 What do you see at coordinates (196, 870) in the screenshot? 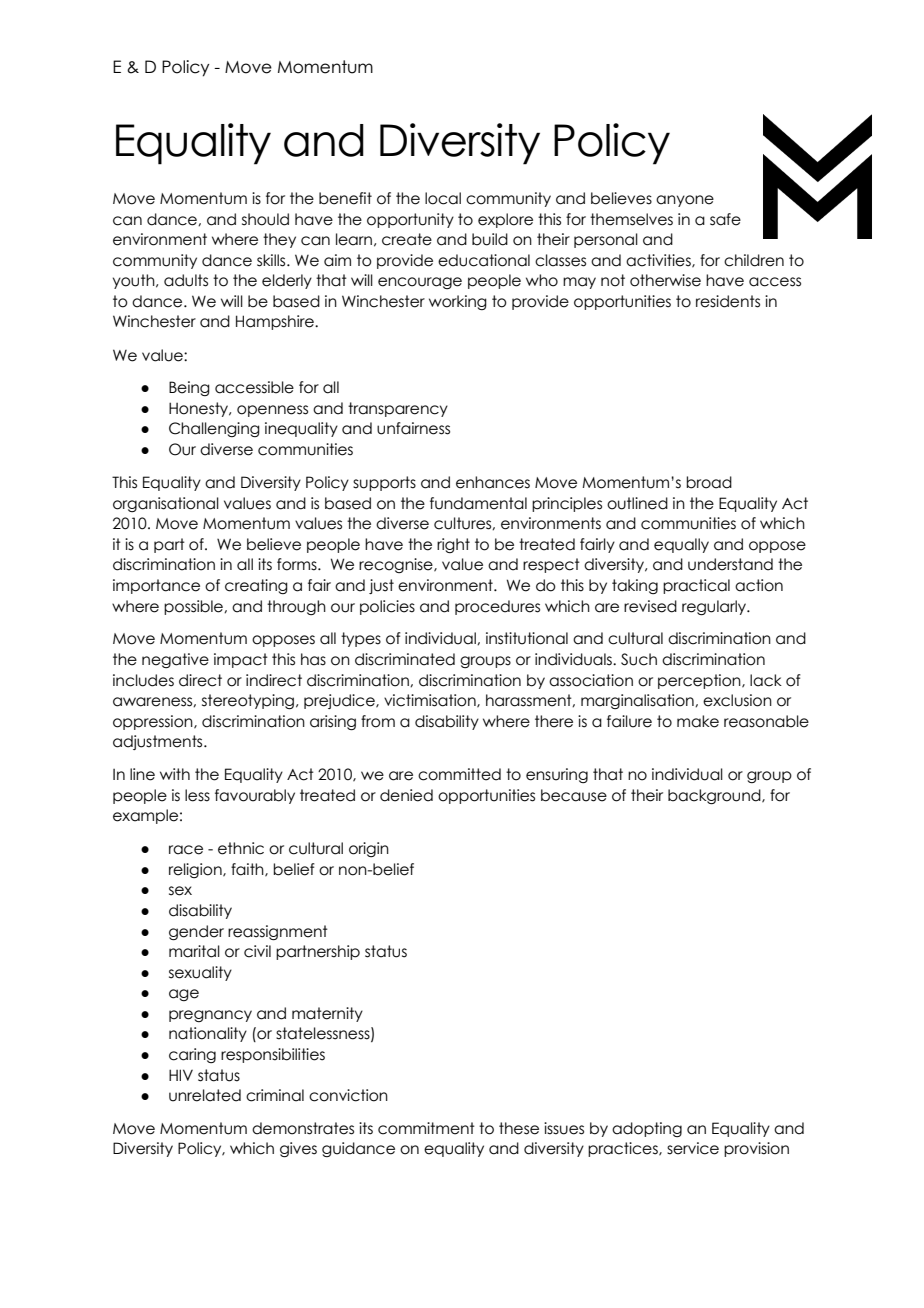
I see `religion` at bounding box center [196, 870].
